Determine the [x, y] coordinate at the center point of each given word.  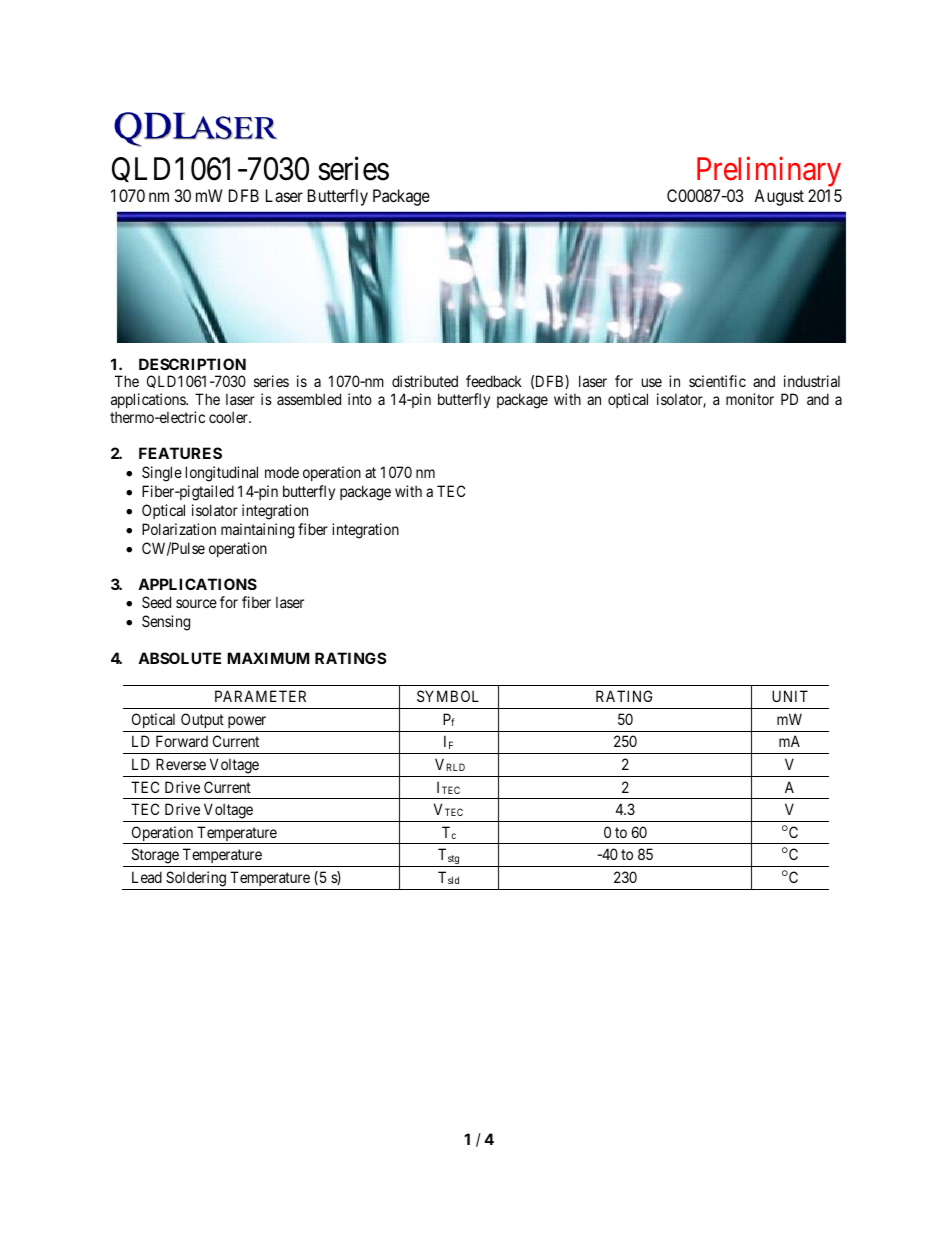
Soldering [196, 879]
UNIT [790, 696]
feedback [494, 381]
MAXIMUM [268, 658]
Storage [155, 856]
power [247, 722]
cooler [229, 417]
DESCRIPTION [192, 364]
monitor [750, 399]
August [779, 197]
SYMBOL [448, 696]
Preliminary [769, 173]
